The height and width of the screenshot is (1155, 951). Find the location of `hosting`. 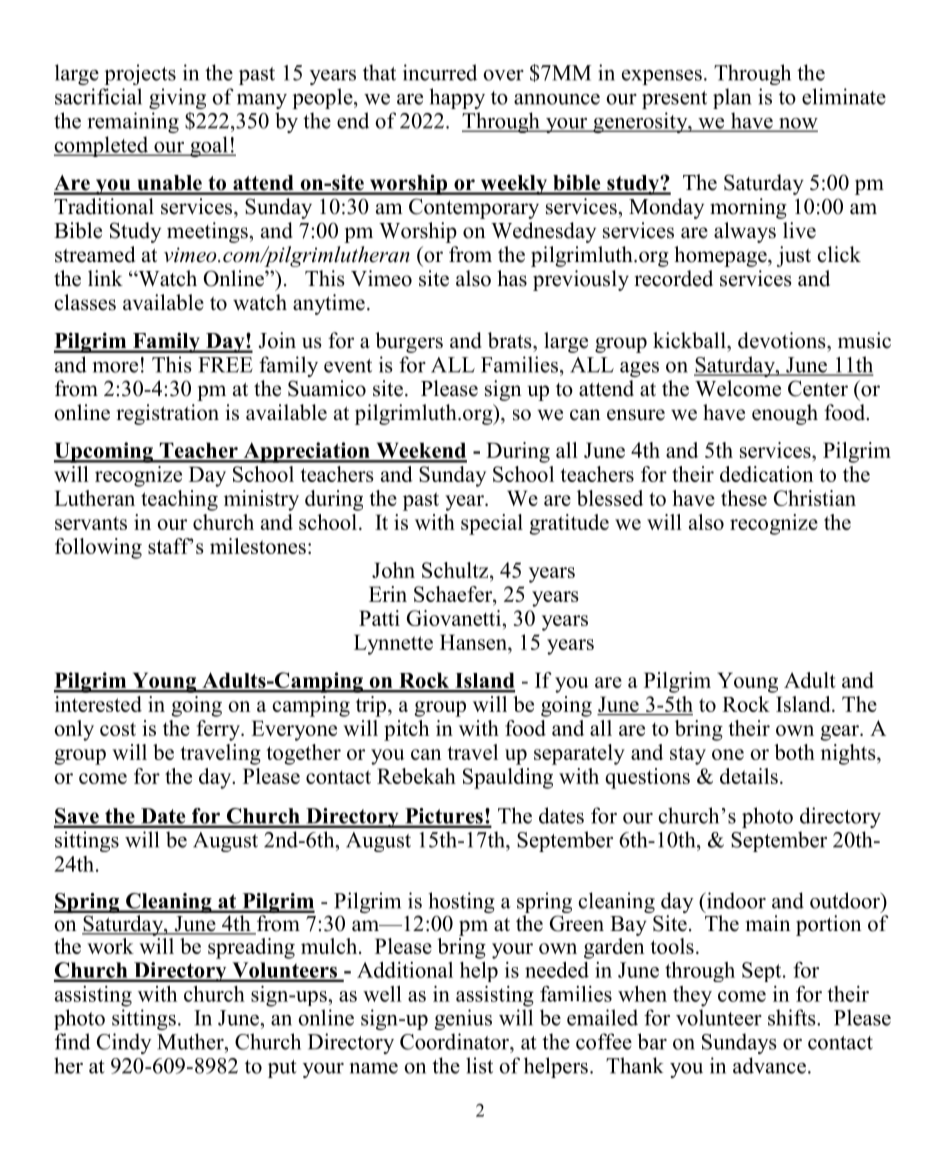

hosting is located at coordinates (461, 904).
